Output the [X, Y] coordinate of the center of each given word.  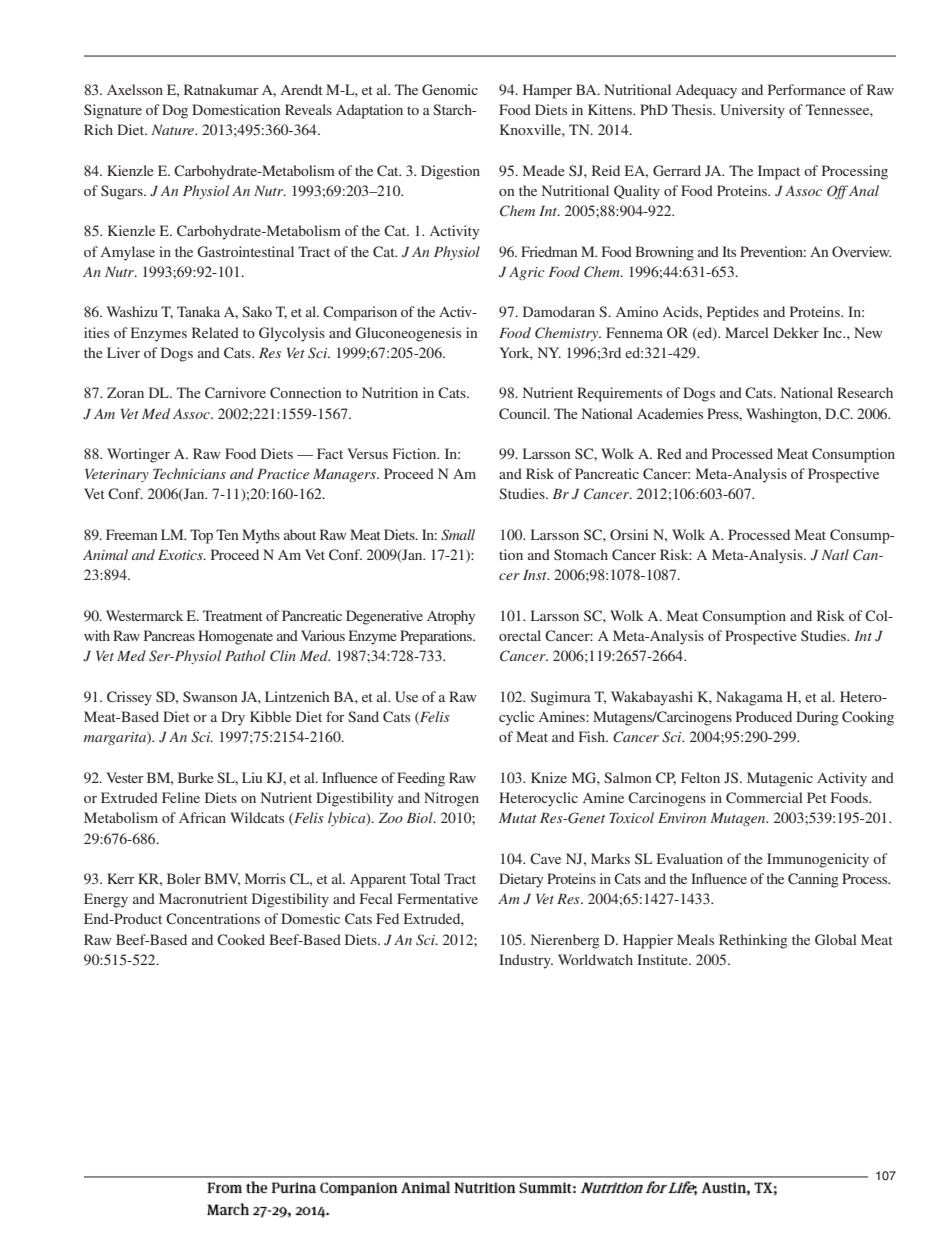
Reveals [308, 109]
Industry [526, 961]
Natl [835, 554]
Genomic [450, 89]
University [752, 111]
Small [458, 535]
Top [201, 536]
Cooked [241, 939]
